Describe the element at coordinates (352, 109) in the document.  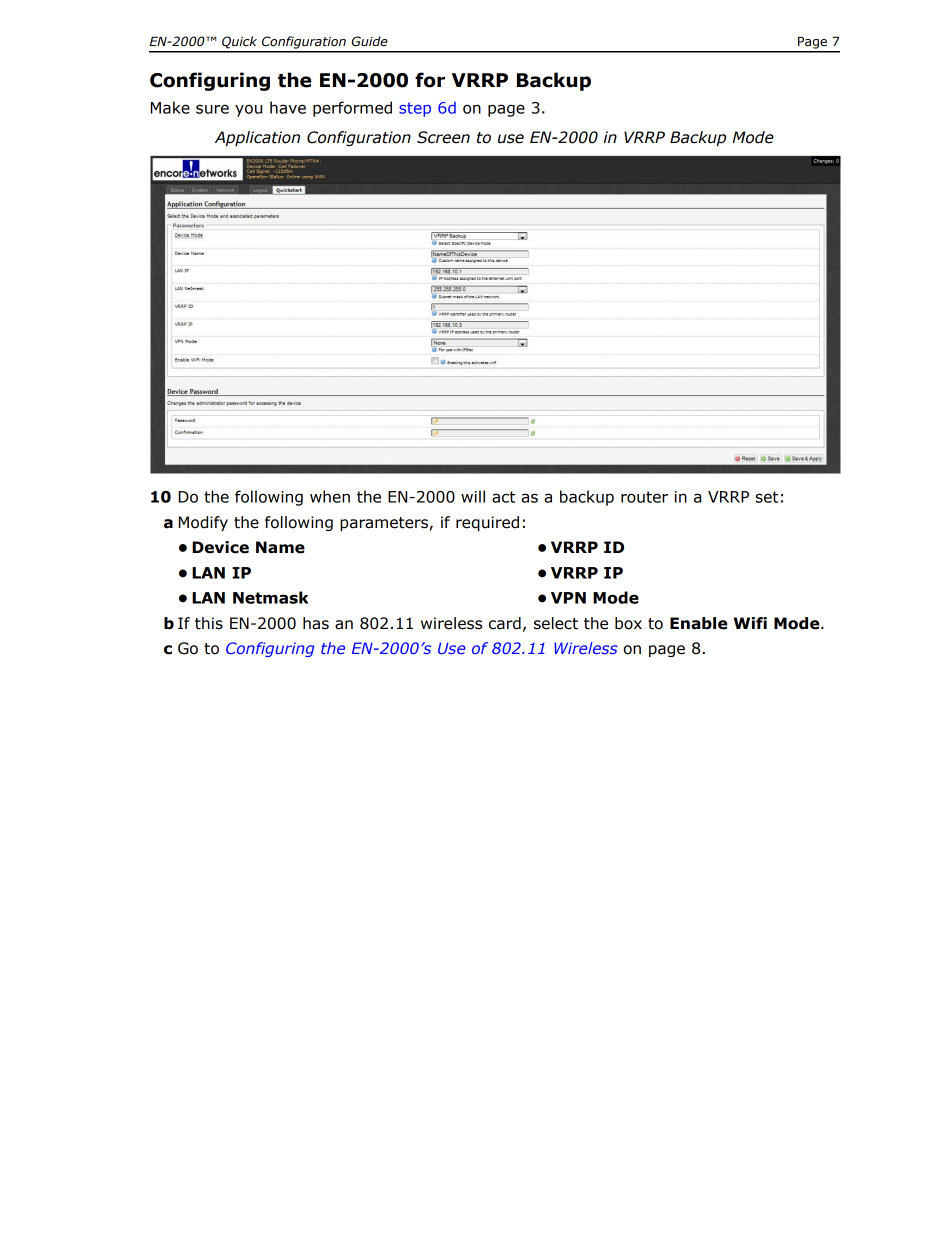
I see `performed` at that location.
